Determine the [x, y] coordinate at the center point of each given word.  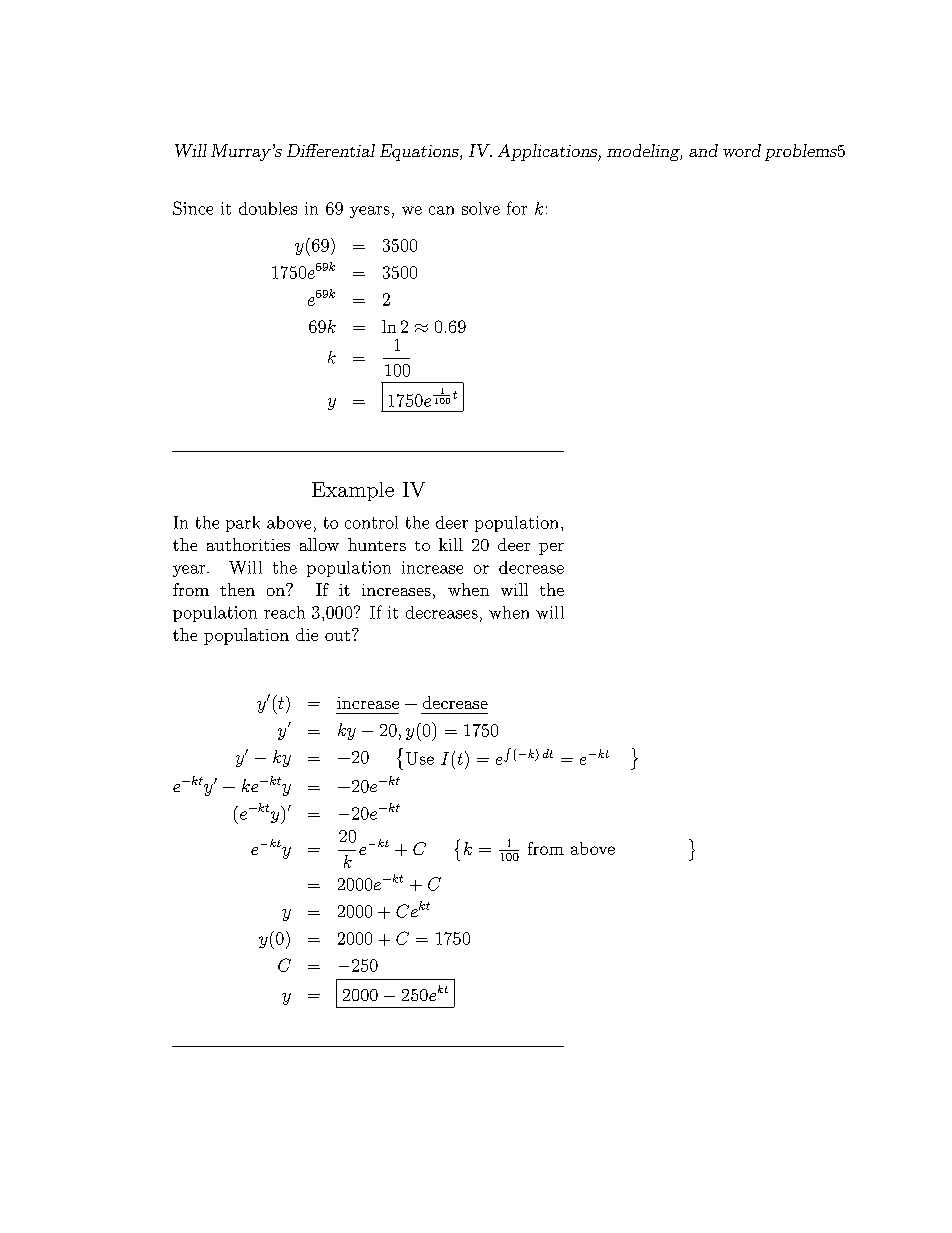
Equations [420, 152]
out [337, 636]
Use [420, 758]
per [551, 549]
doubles [268, 208]
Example [353, 491]
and [703, 150]
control [371, 522]
